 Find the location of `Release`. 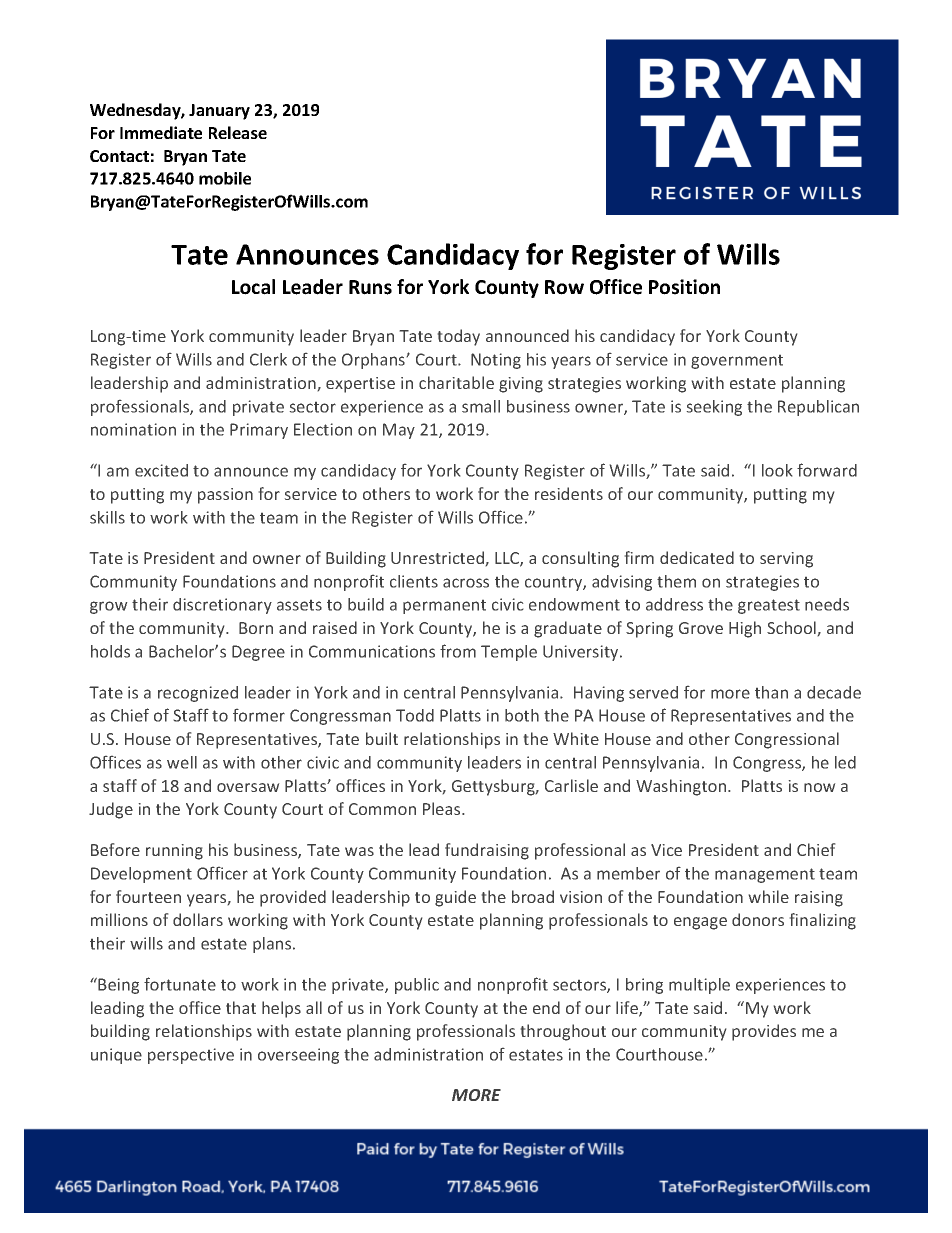

Release is located at coordinates (238, 132).
